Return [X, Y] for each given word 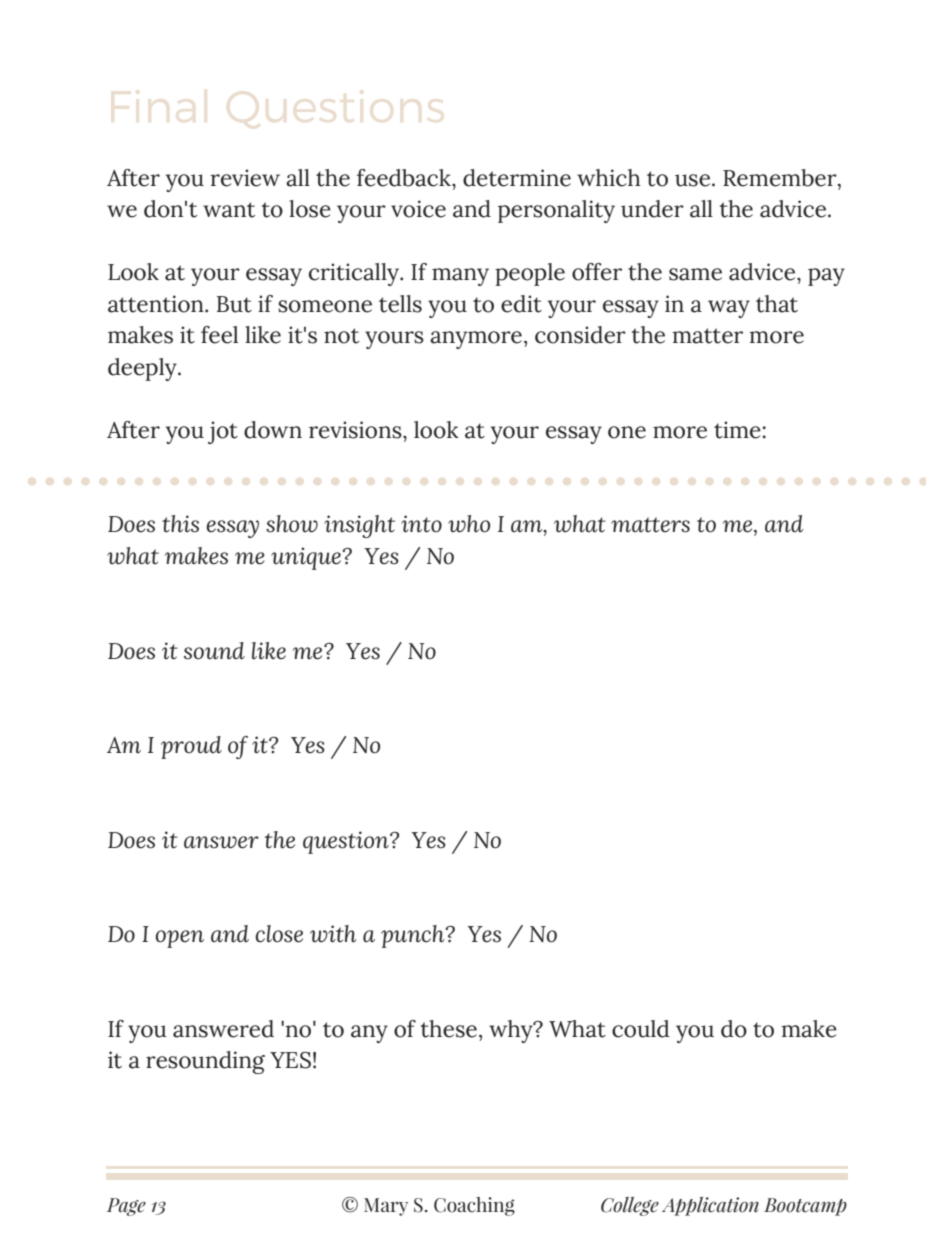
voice [418, 209]
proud [191, 747]
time [737, 430]
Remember [781, 178]
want [229, 210]
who [469, 524]
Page [126, 1207]
